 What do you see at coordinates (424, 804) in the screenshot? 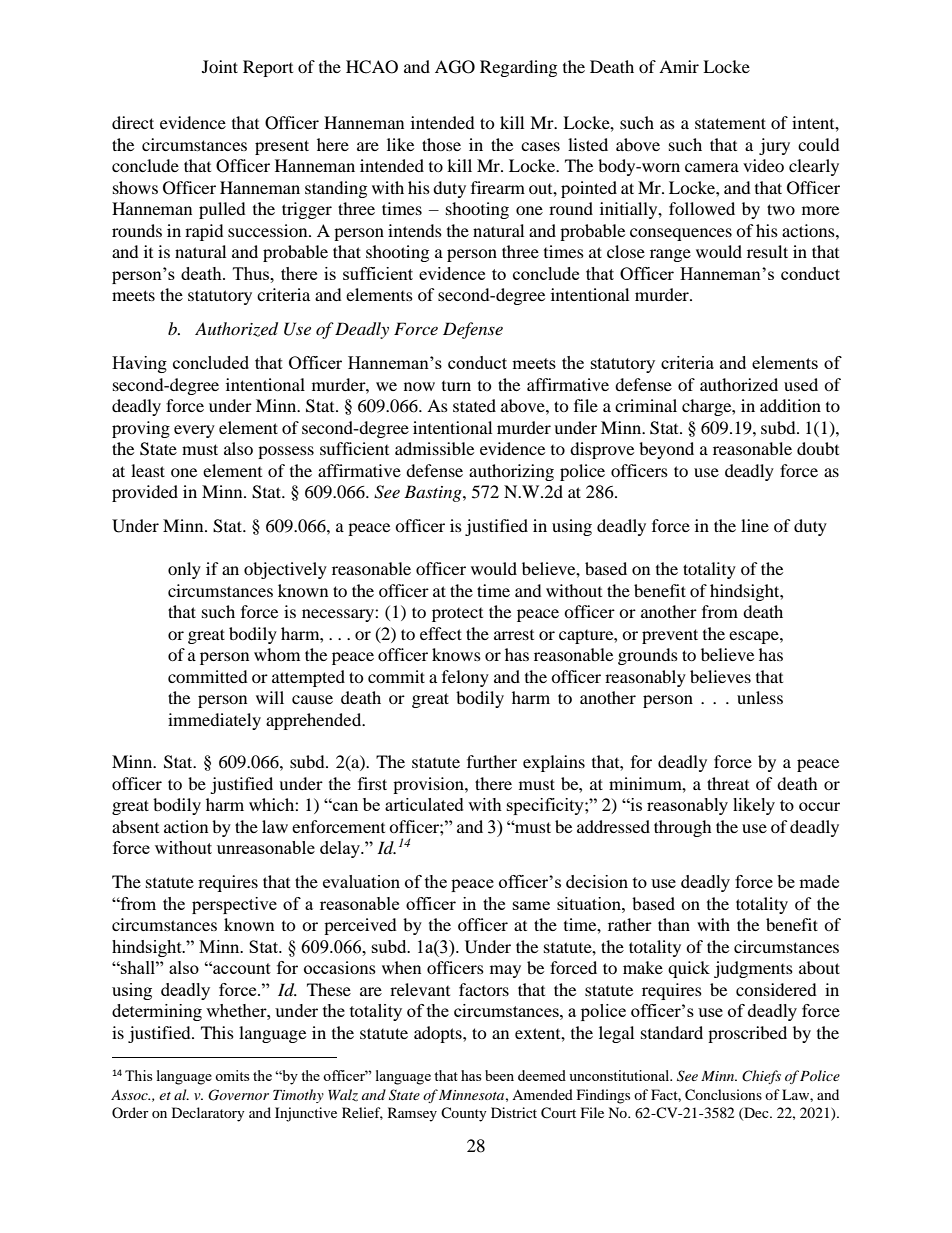
I see `articulated` at bounding box center [424, 804].
